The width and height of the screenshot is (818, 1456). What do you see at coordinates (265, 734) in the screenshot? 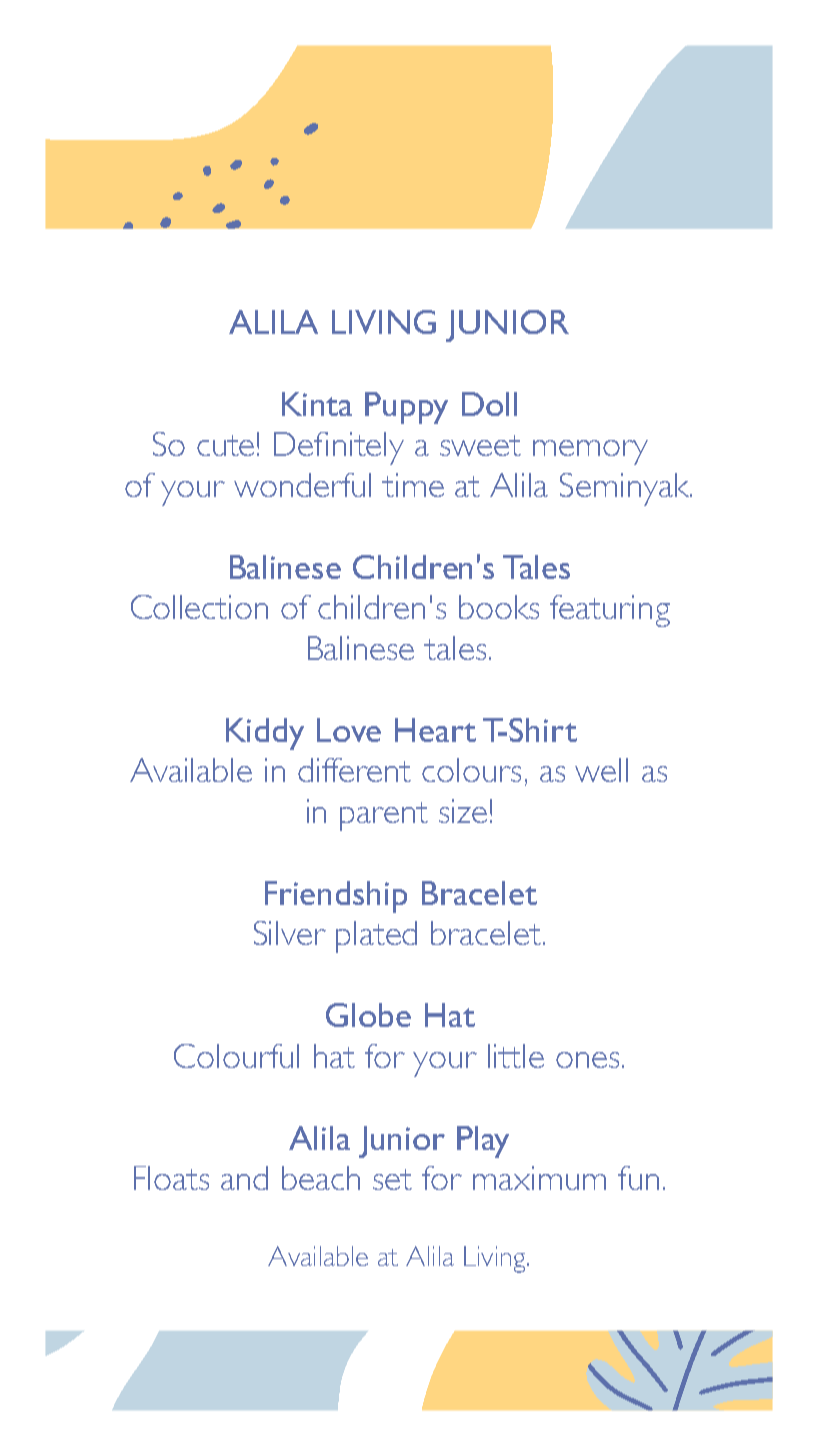
I see `Kiddy` at bounding box center [265, 734].
